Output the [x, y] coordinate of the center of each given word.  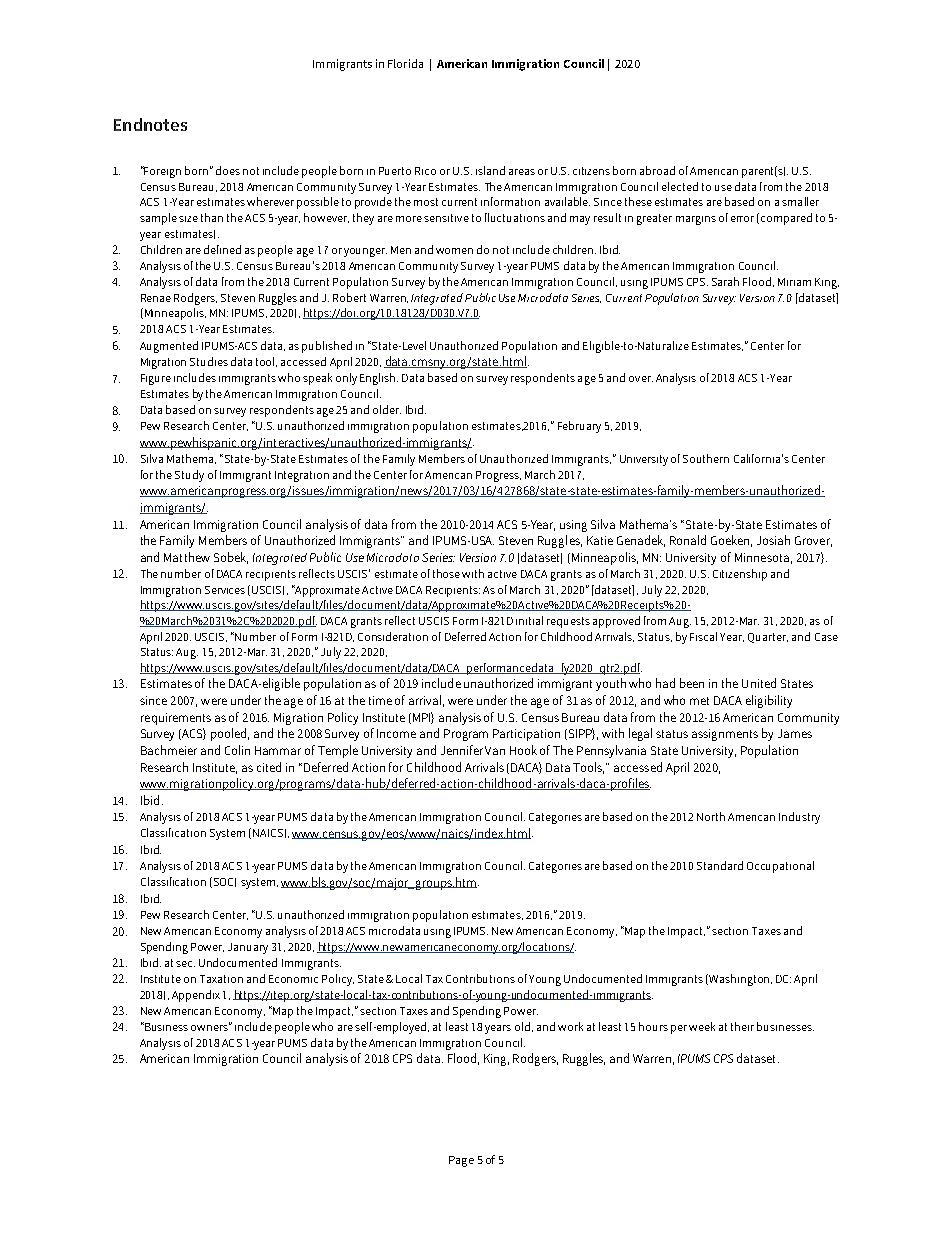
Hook [523, 750]
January [248, 948]
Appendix [196, 996]
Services [225, 590]
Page [461, 1161]
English [379, 379]
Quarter [768, 638]
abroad [657, 170]
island [490, 170]
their [742, 1026]
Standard [720, 865]
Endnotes [150, 124]
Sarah [725, 281]
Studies [209, 361]
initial [529, 620]
